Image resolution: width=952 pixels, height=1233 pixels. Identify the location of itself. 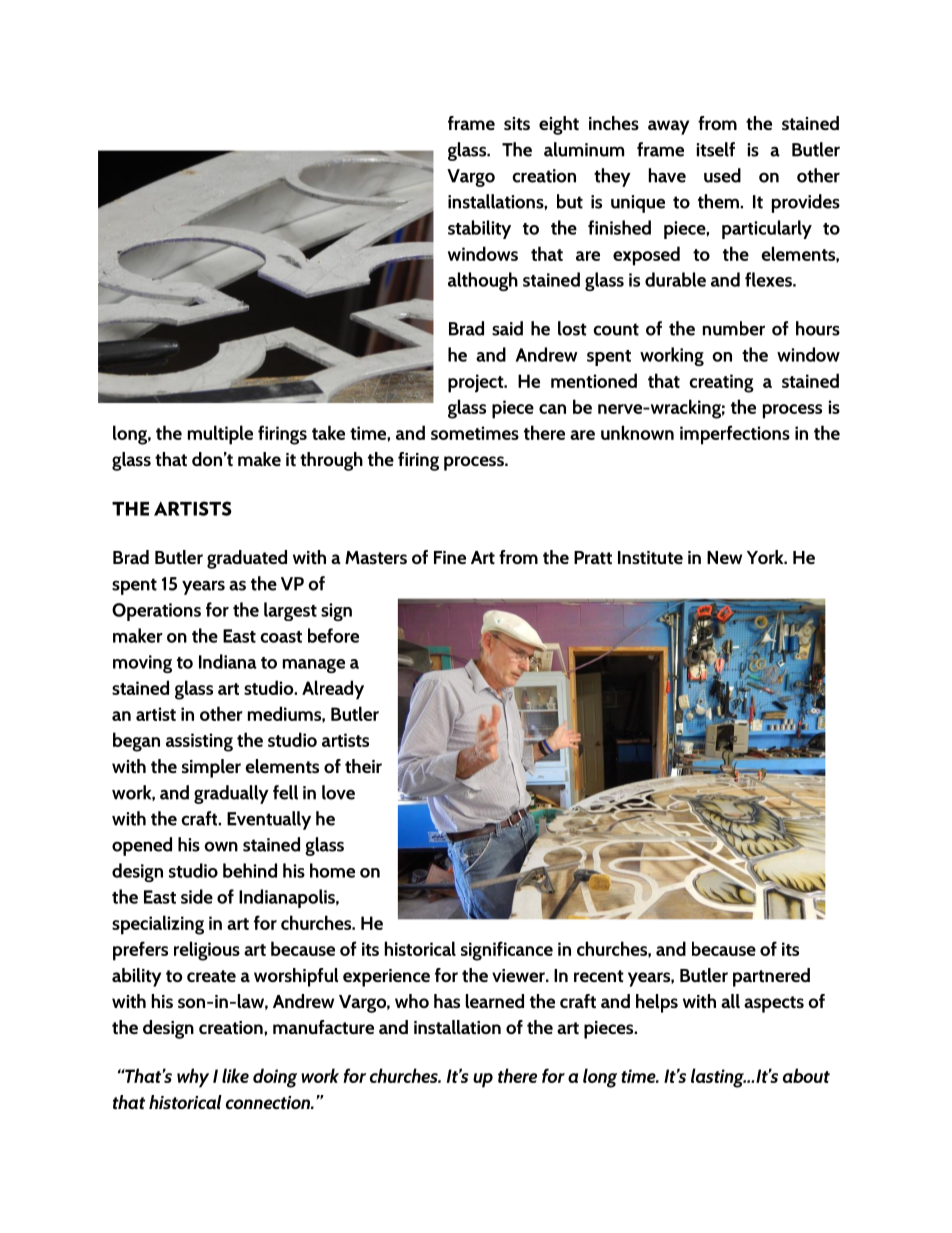
(716, 149).
